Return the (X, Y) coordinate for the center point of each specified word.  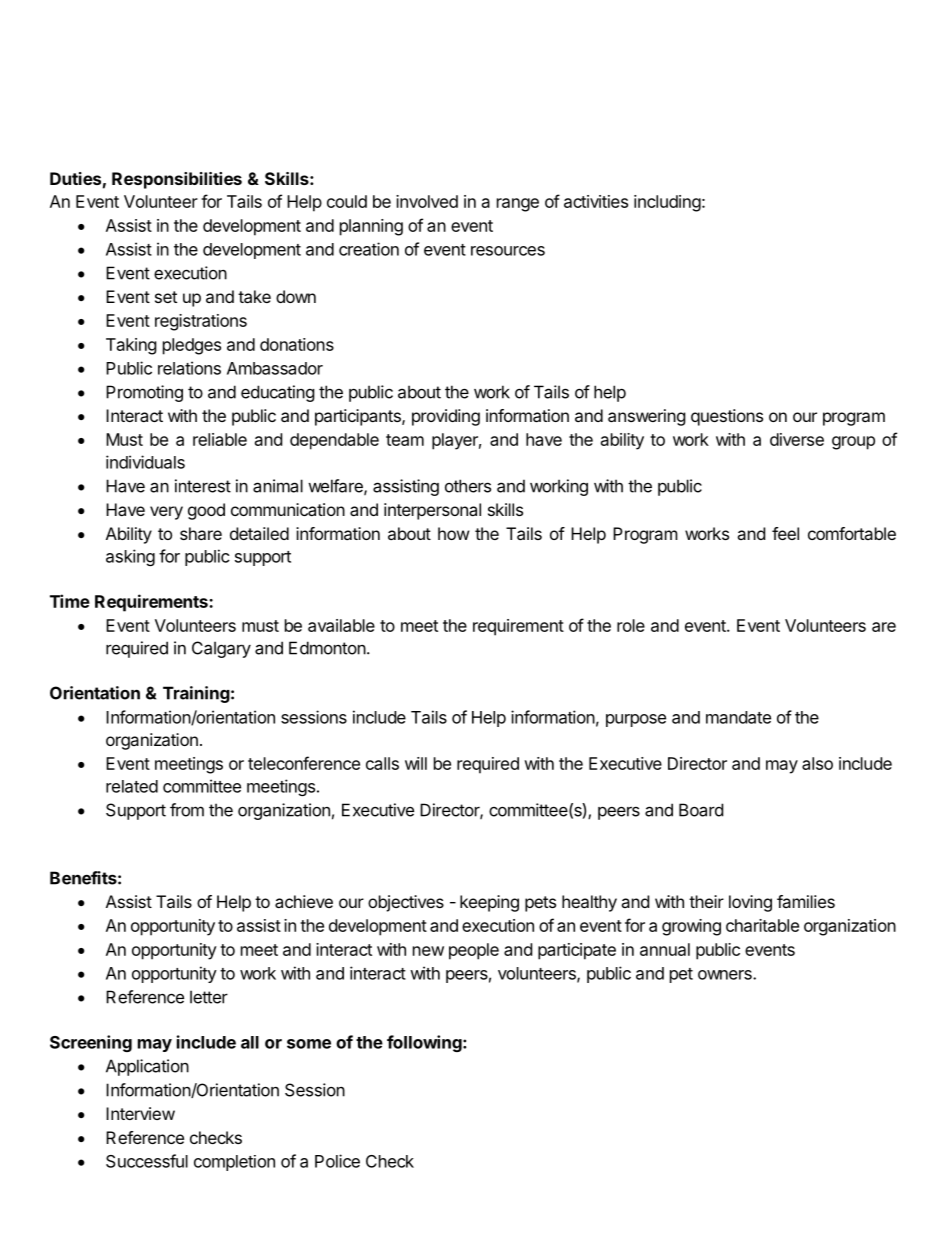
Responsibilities (177, 180)
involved (427, 201)
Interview (140, 1113)
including (667, 203)
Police (337, 1161)
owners (726, 975)
